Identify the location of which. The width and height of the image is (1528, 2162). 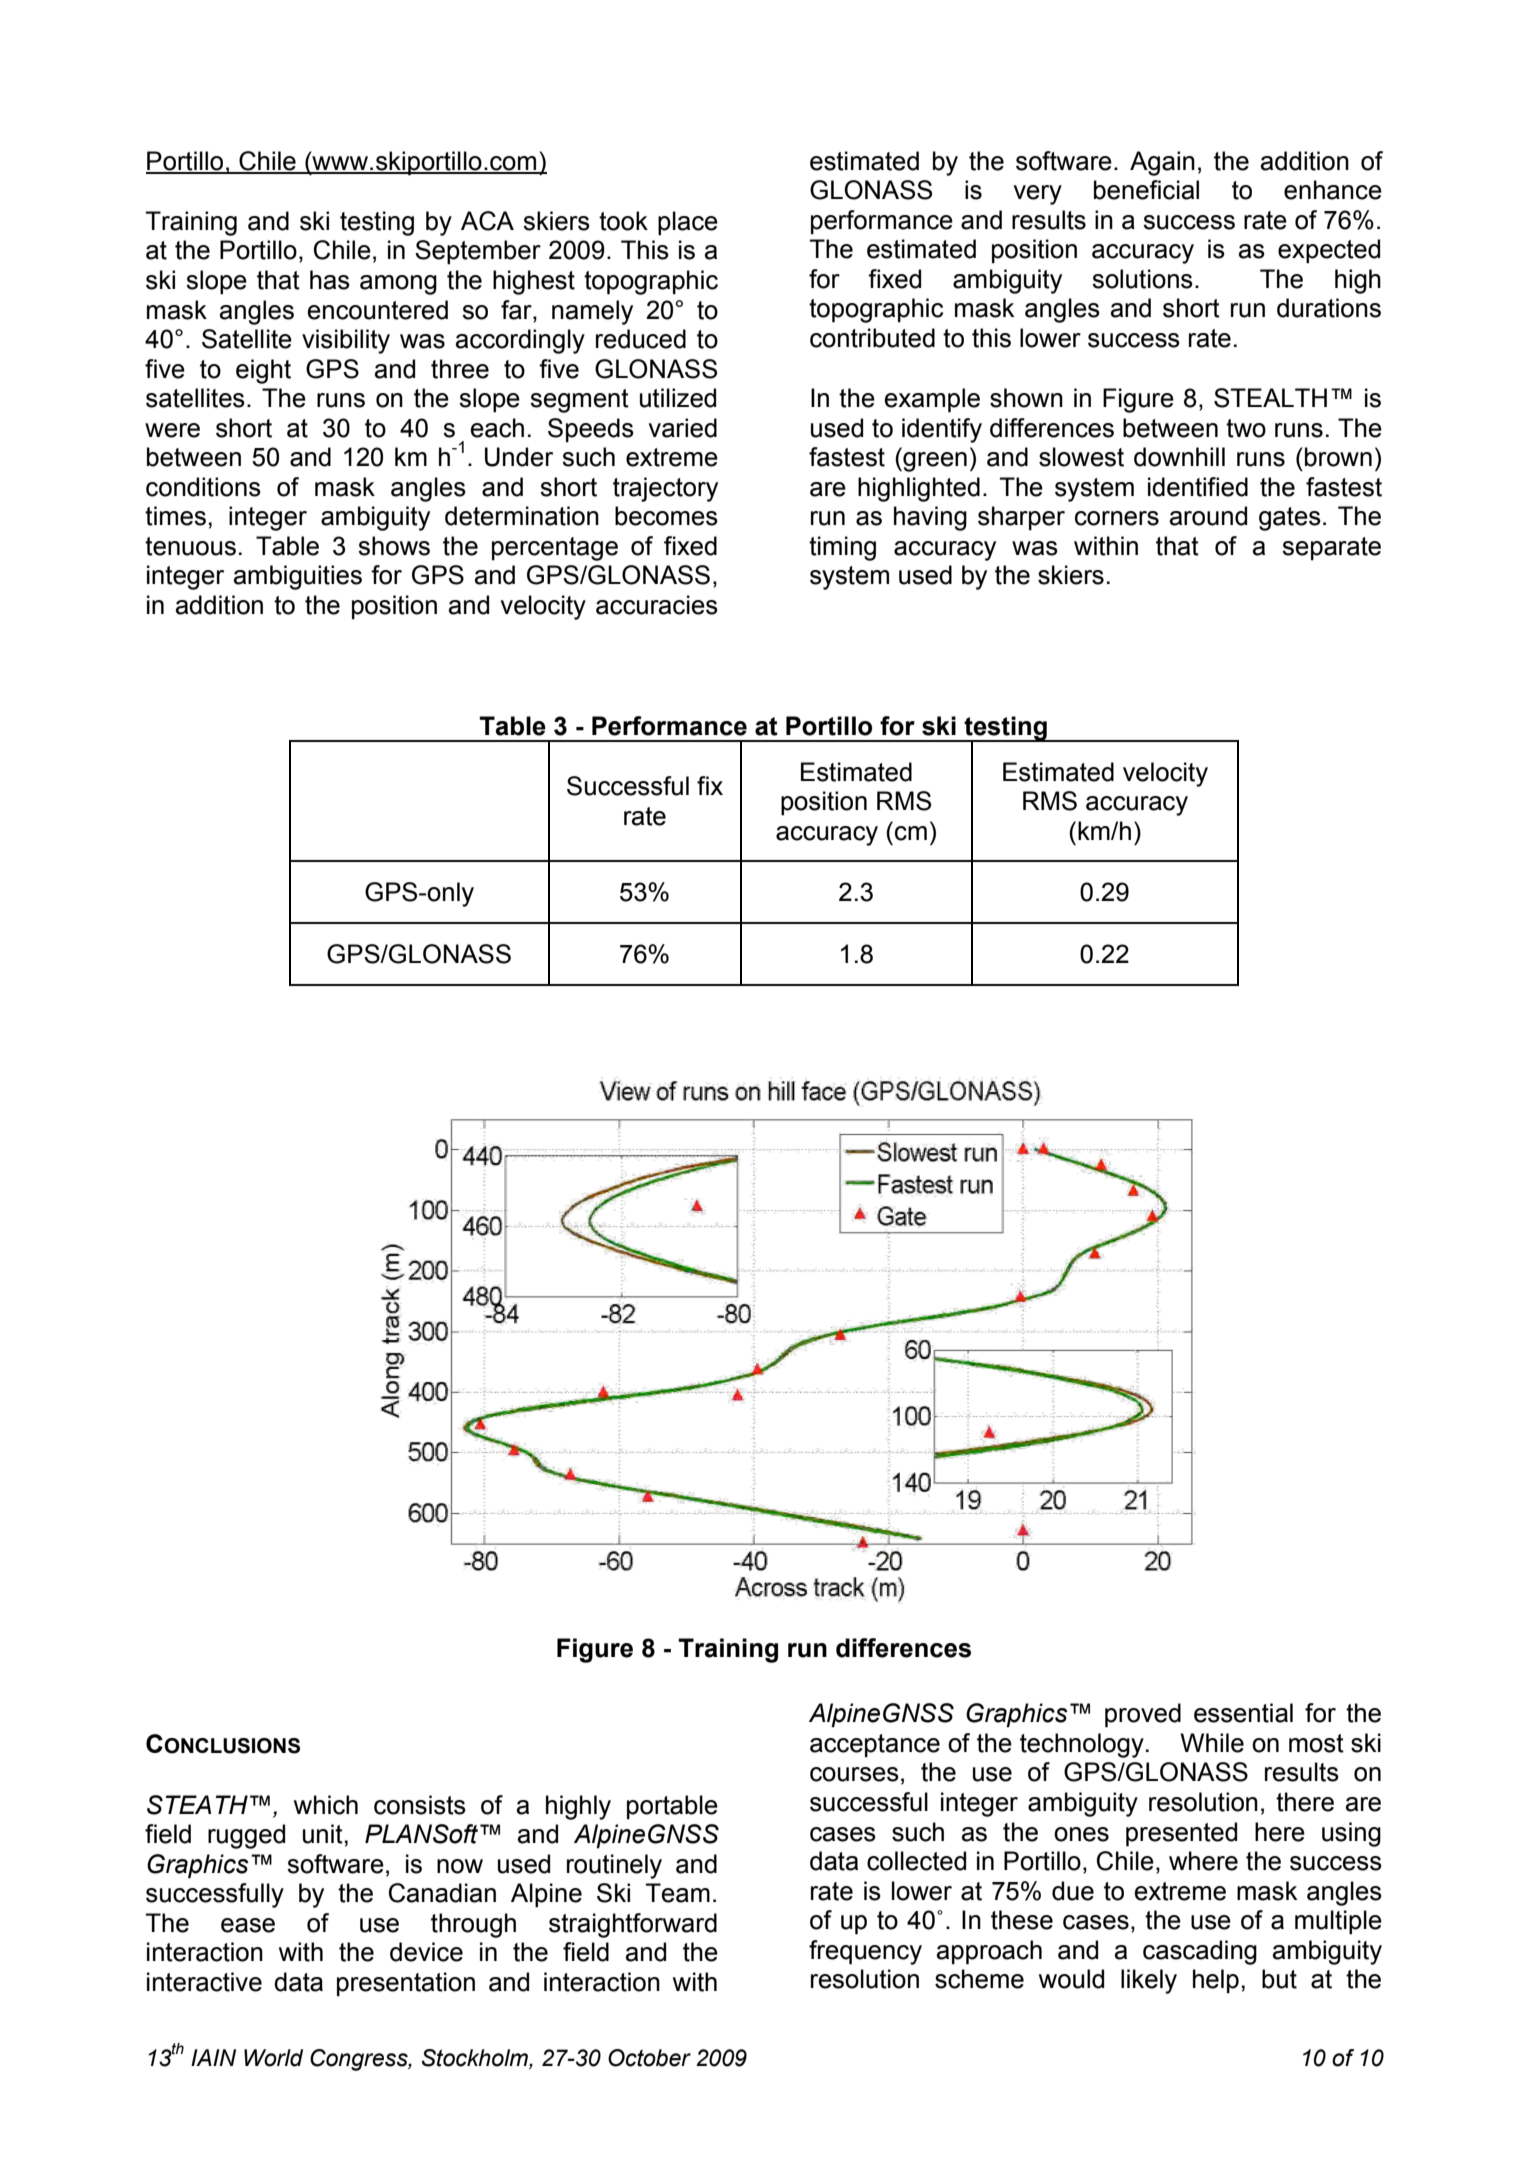
(326, 1805).
